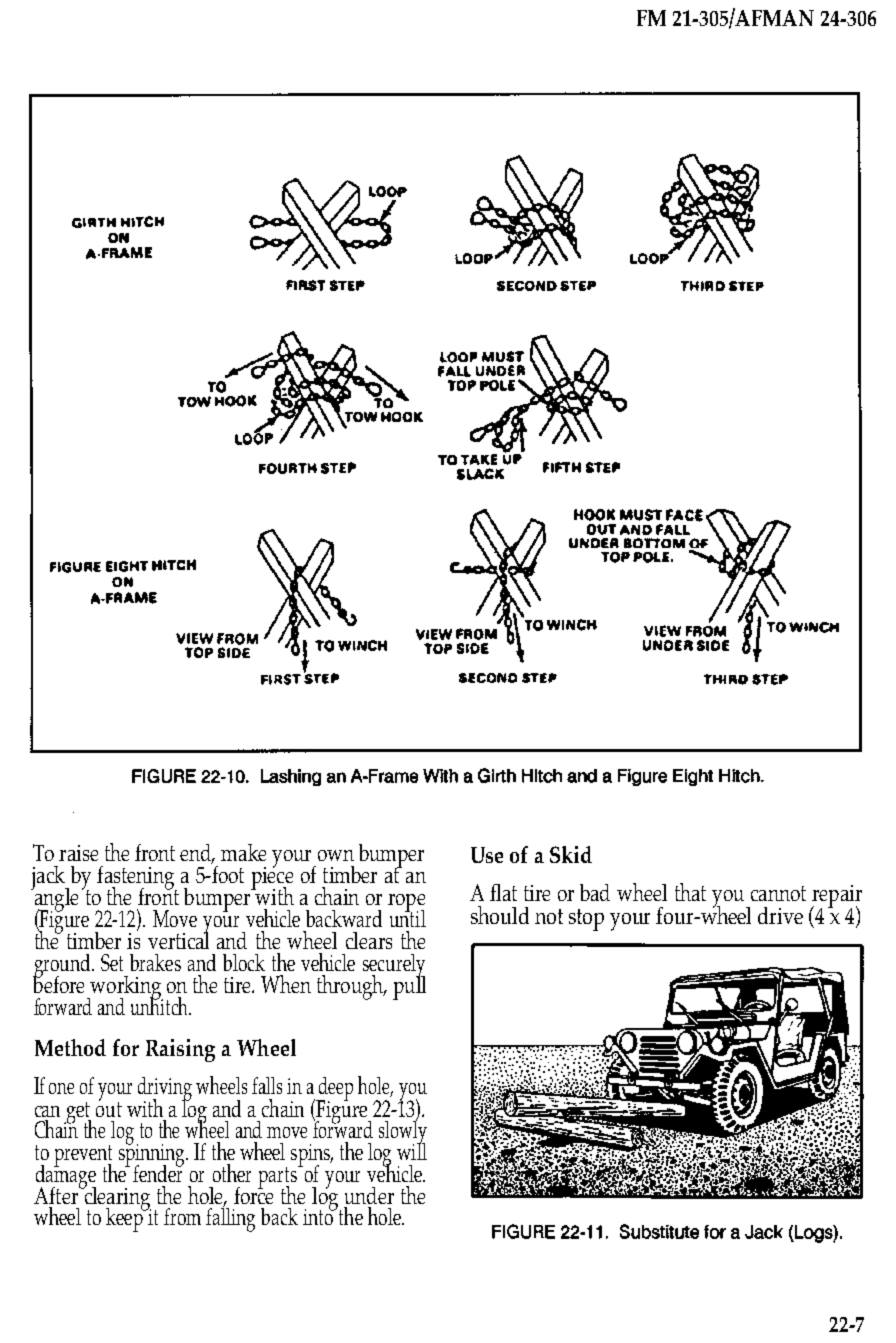  What do you see at coordinates (369, 1195) in the screenshot?
I see `under` at bounding box center [369, 1195].
